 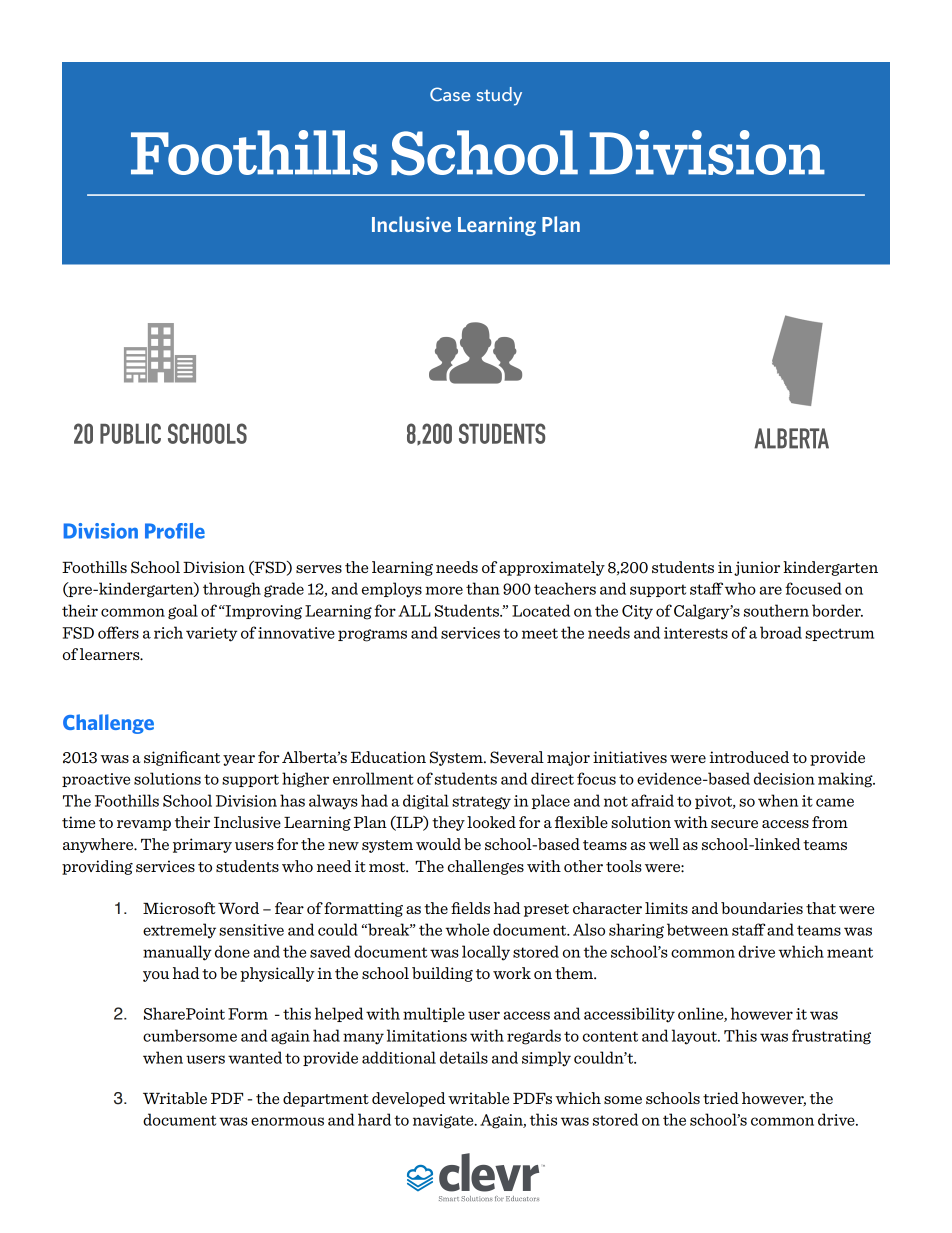 What do you see at coordinates (183, 612) in the screenshot?
I see `goal` at bounding box center [183, 612].
